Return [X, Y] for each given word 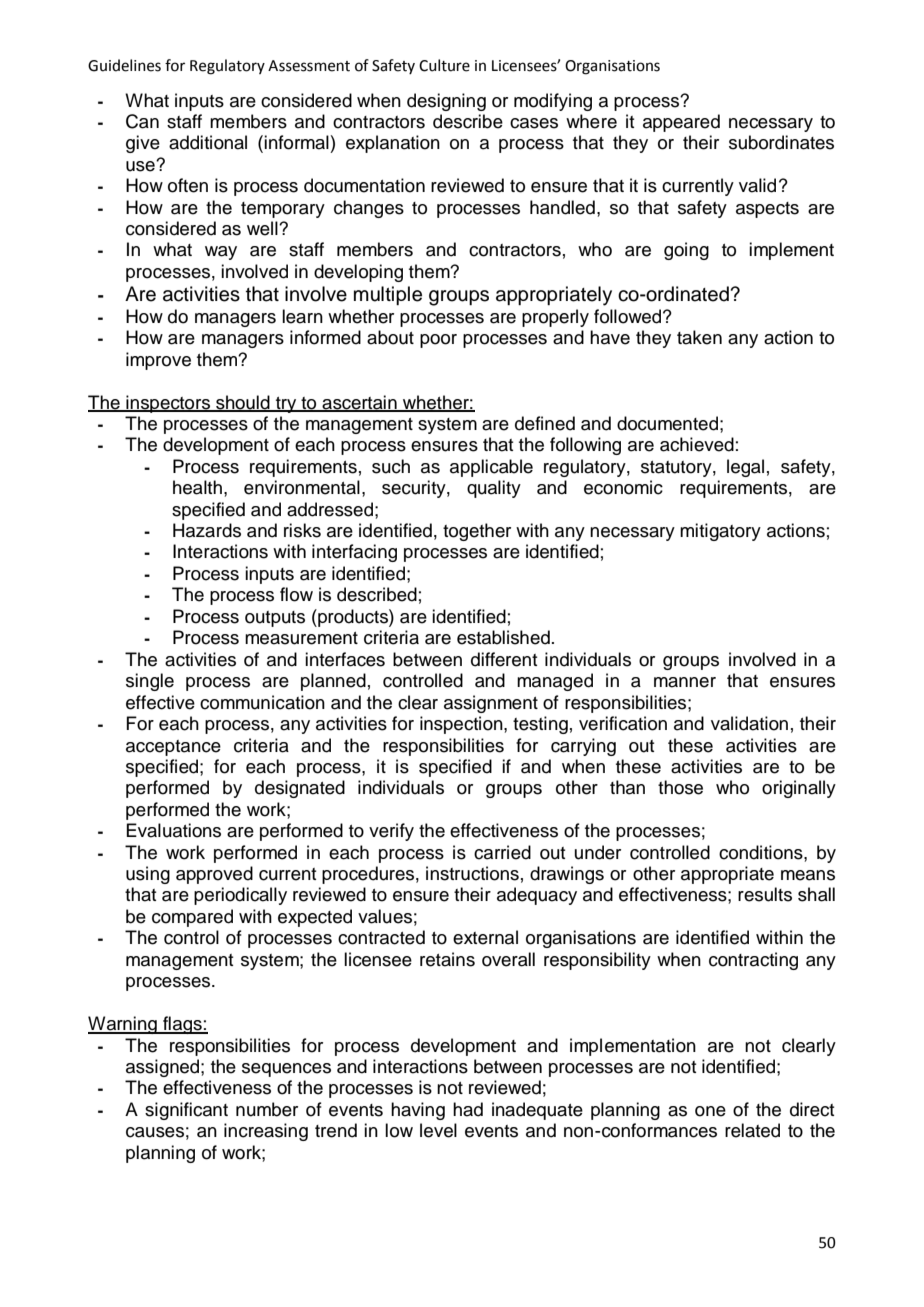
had [468, 1109]
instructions [472, 873]
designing [446, 102]
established [503, 637]
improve [158, 361]
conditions [762, 852]
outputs [275, 619]
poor [438, 341]
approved [214, 875]
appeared [681, 123]
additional [208, 142]
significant [186, 1111]
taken [699, 337]
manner [685, 682]
